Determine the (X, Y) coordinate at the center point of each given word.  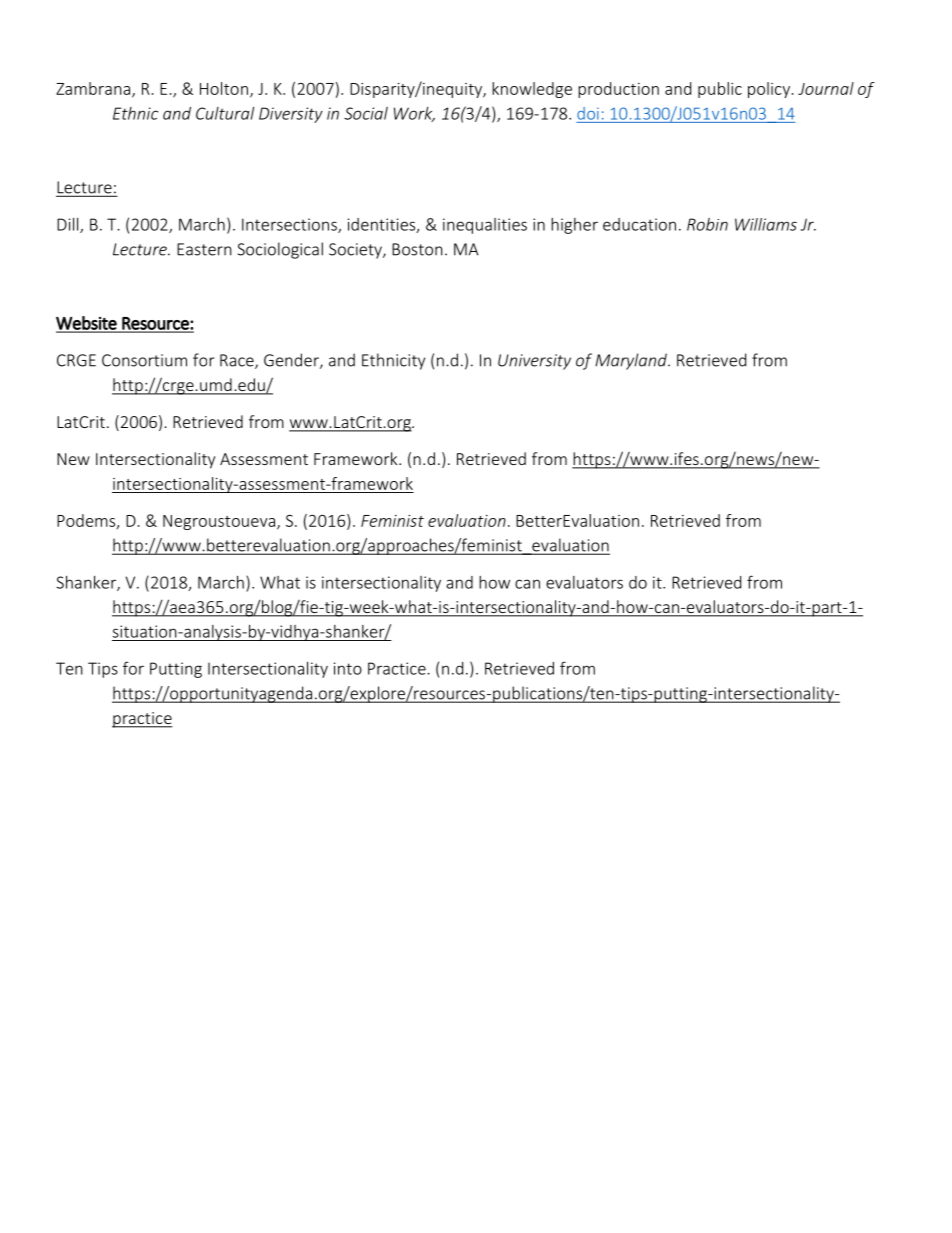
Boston (417, 249)
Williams (766, 224)
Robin (707, 224)
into (348, 668)
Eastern (204, 249)
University (534, 362)
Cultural (225, 113)
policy (769, 90)
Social (366, 113)
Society (356, 251)
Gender (292, 361)
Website (87, 324)
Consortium (144, 360)
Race (238, 361)
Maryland (632, 361)
